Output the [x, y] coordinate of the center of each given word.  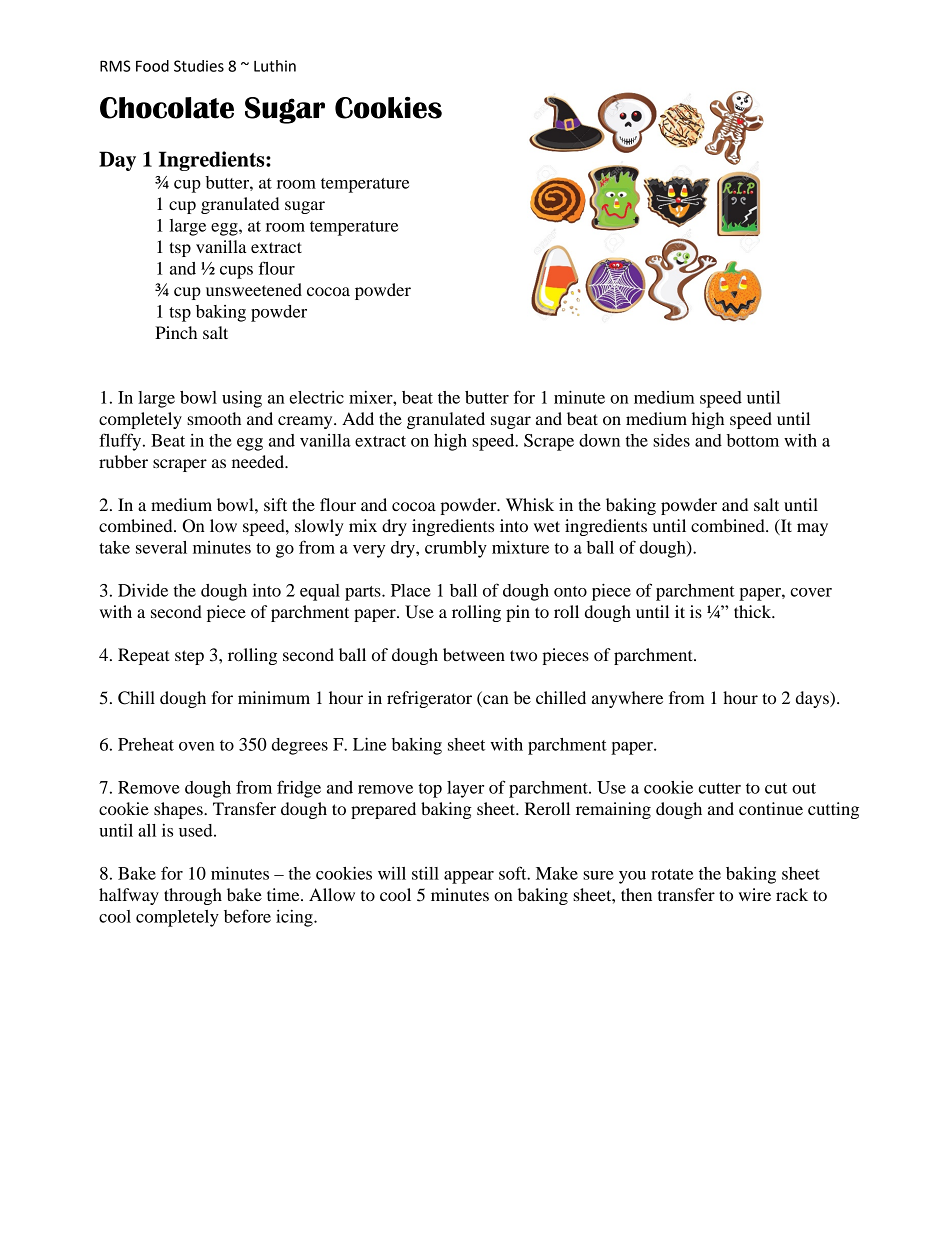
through [193, 896]
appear [469, 877]
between [474, 654]
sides [671, 440]
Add [358, 418]
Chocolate [167, 108]
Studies [199, 66]
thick [754, 611]
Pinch [176, 332]
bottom [753, 440]
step [189, 657]
